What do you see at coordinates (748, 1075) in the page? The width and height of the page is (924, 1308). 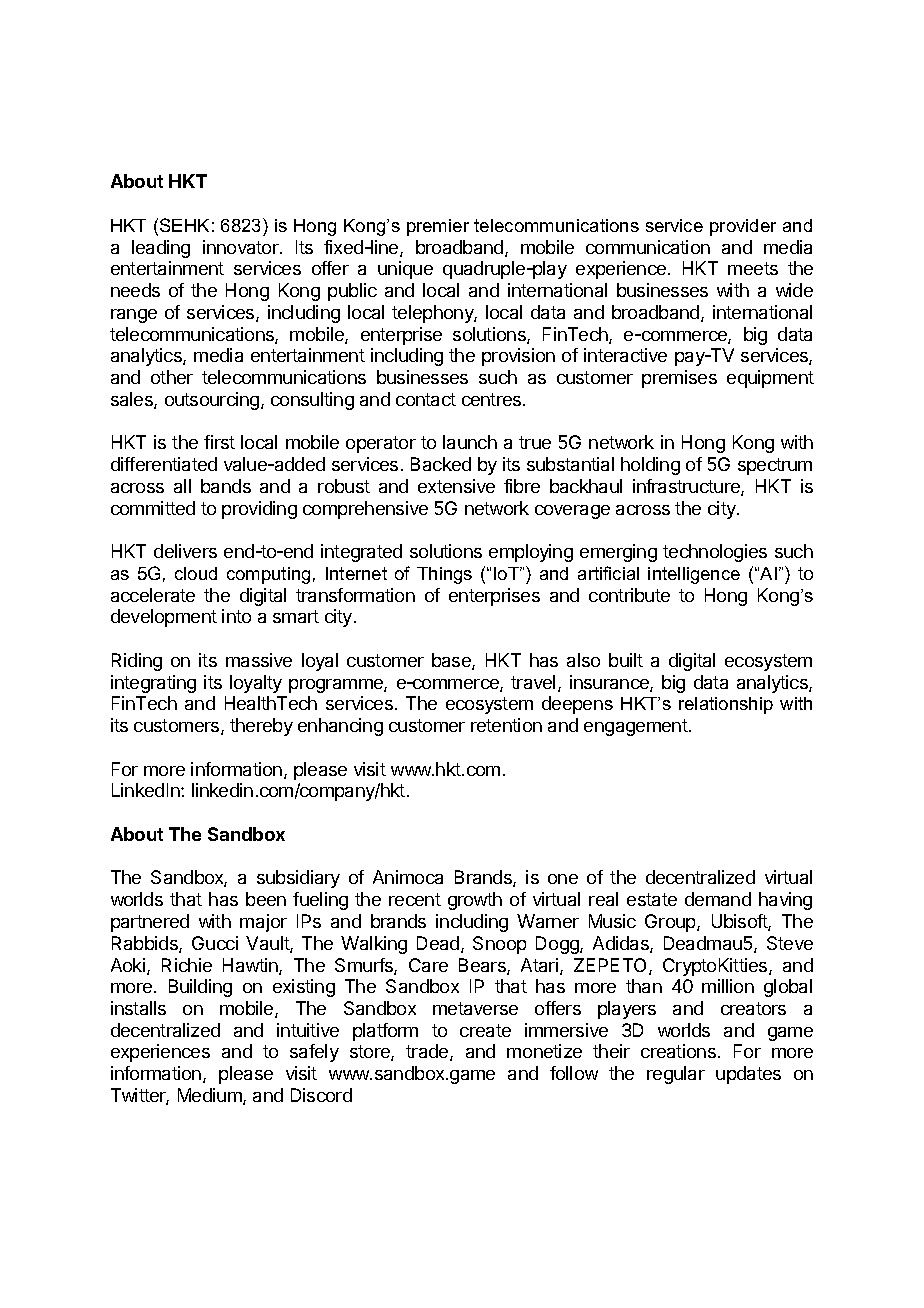 I see `updates` at bounding box center [748, 1075].
